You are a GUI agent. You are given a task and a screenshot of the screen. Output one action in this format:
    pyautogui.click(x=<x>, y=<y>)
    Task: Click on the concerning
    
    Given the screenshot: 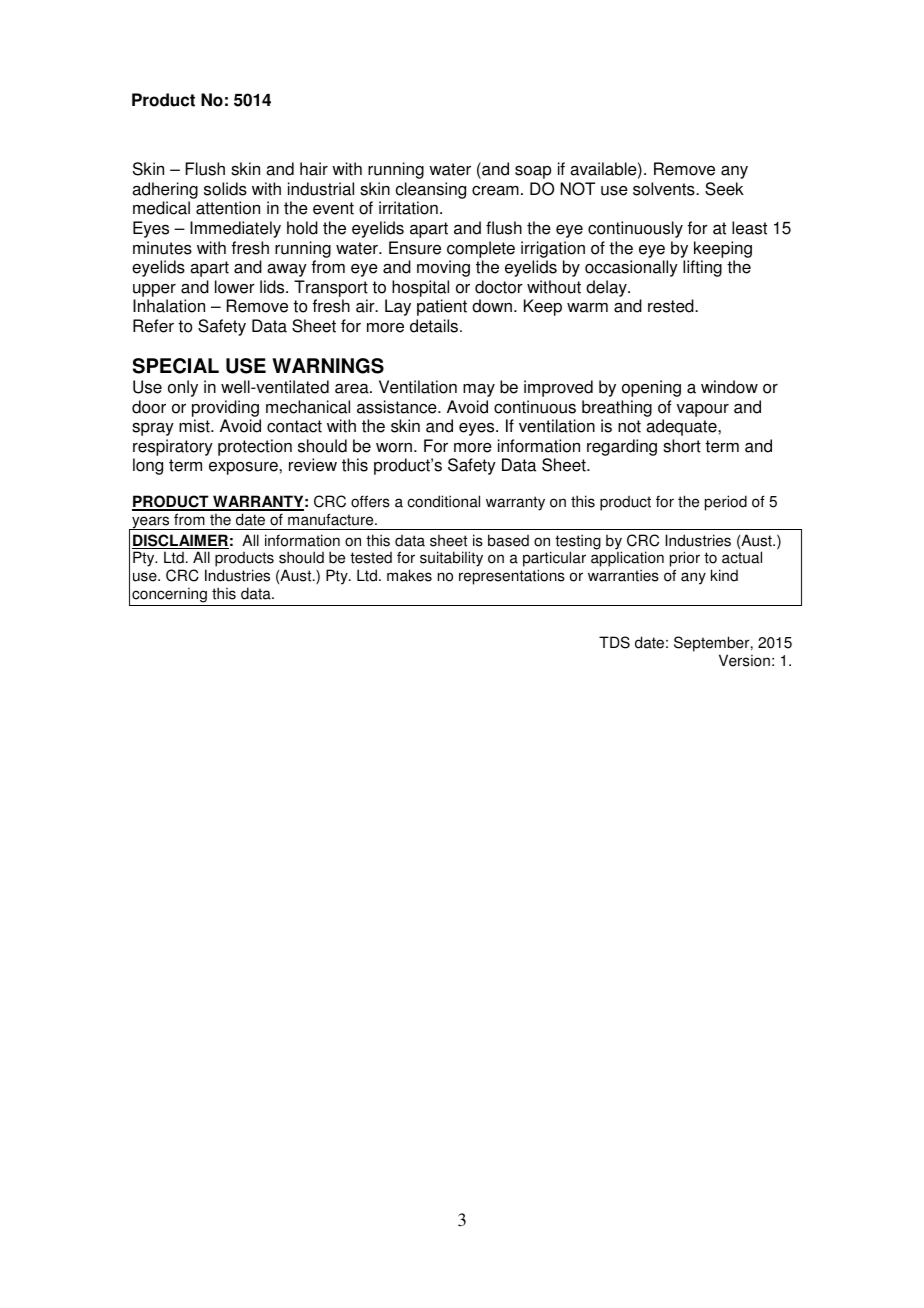 What is the action you would take?
    pyautogui.click(x=169, y=596)
